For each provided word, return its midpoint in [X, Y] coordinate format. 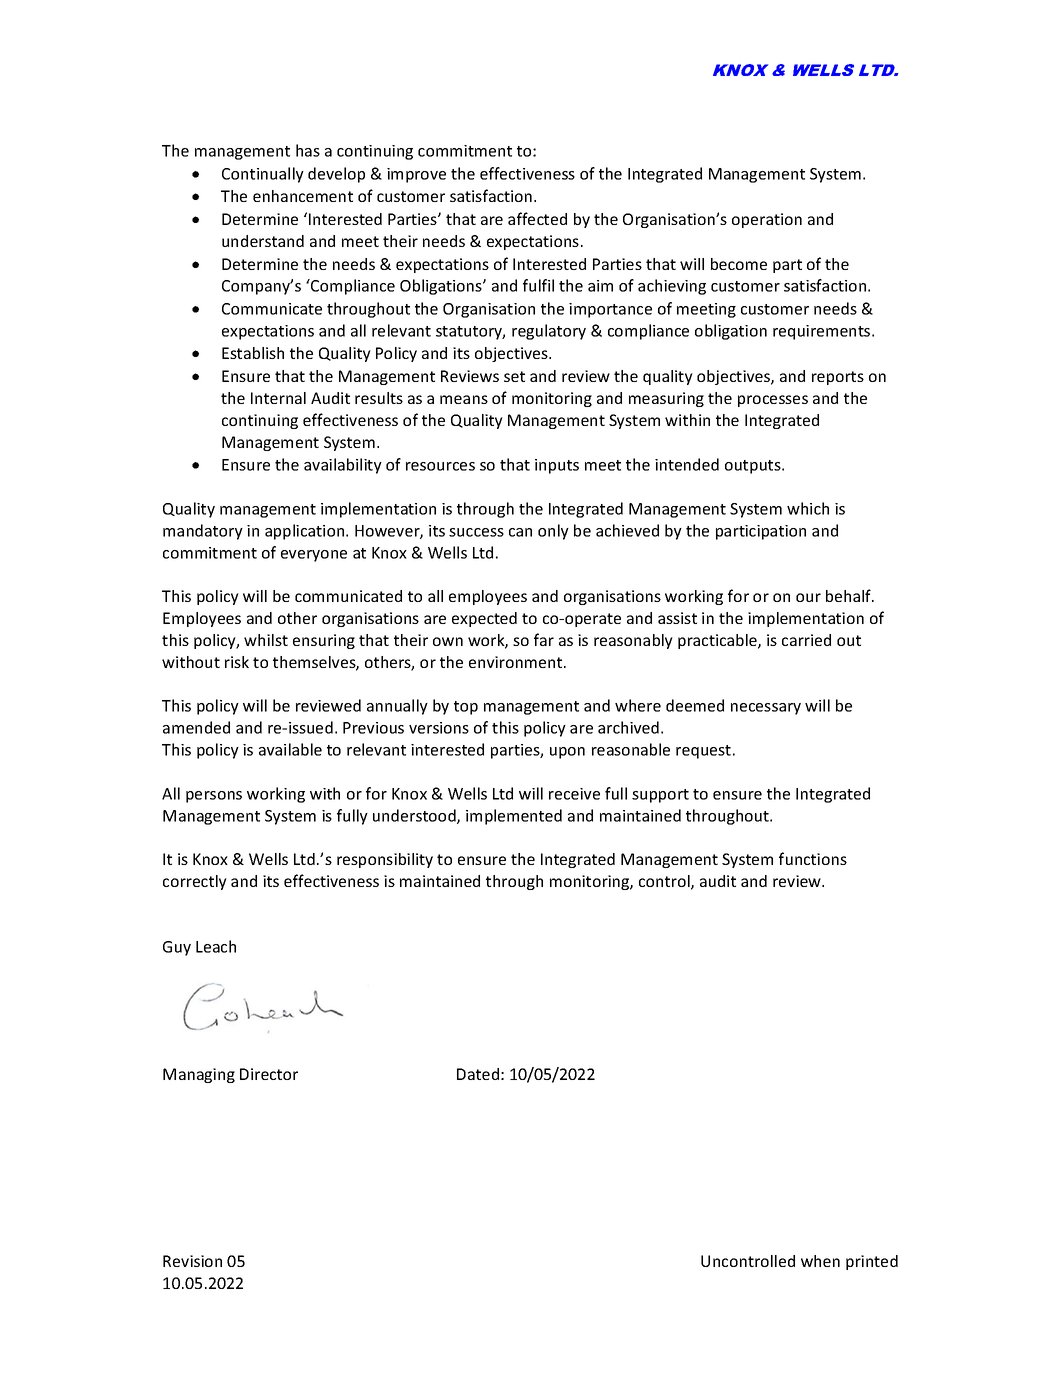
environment [517, 662]
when [820, 1261]
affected [537, 218]
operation [767, 220]
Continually [263, 175]
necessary [766, 709]
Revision [192, 1261]
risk [237, 662]
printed [872, 1262]
